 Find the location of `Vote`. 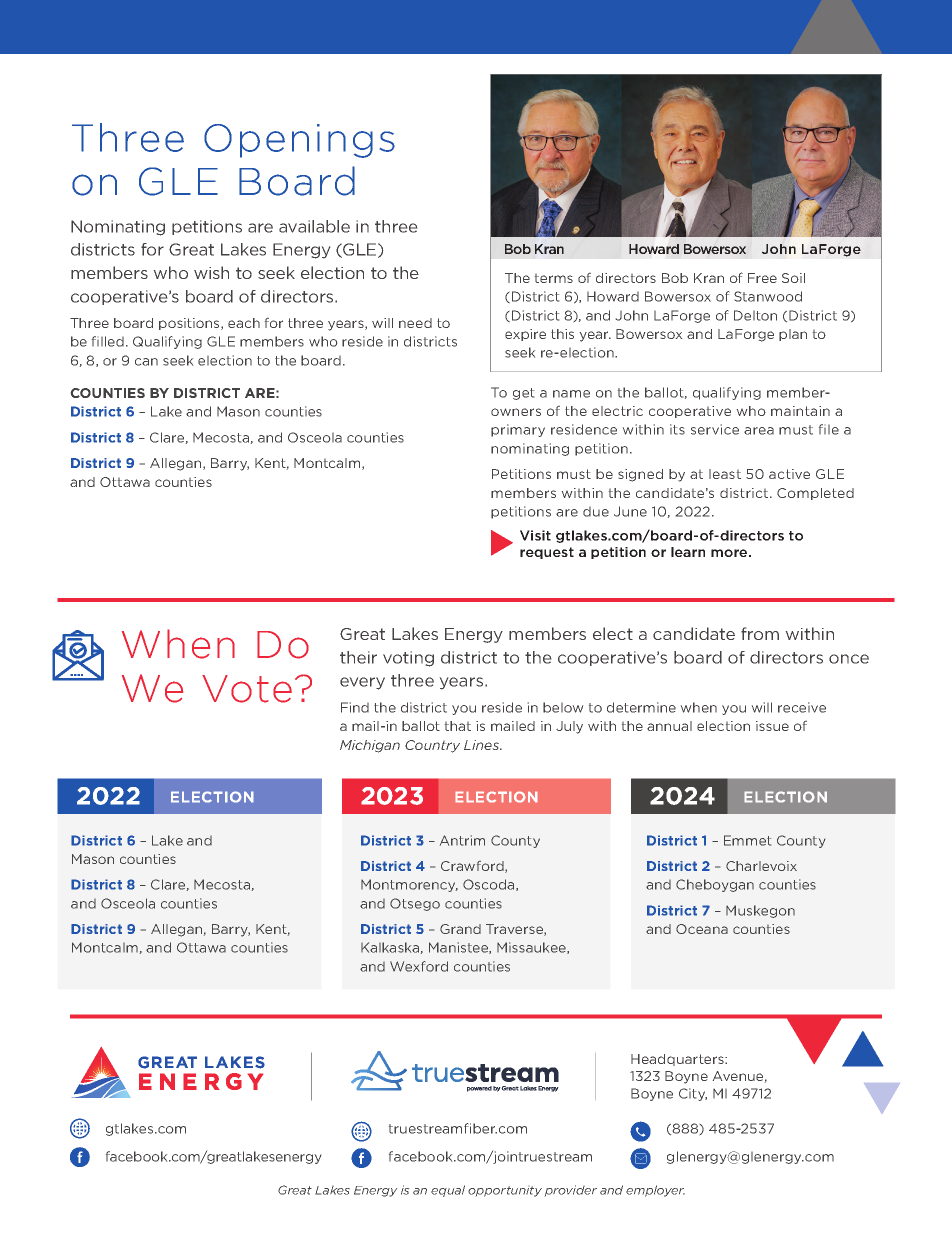

Vote is located at coordinates (247, 689).
